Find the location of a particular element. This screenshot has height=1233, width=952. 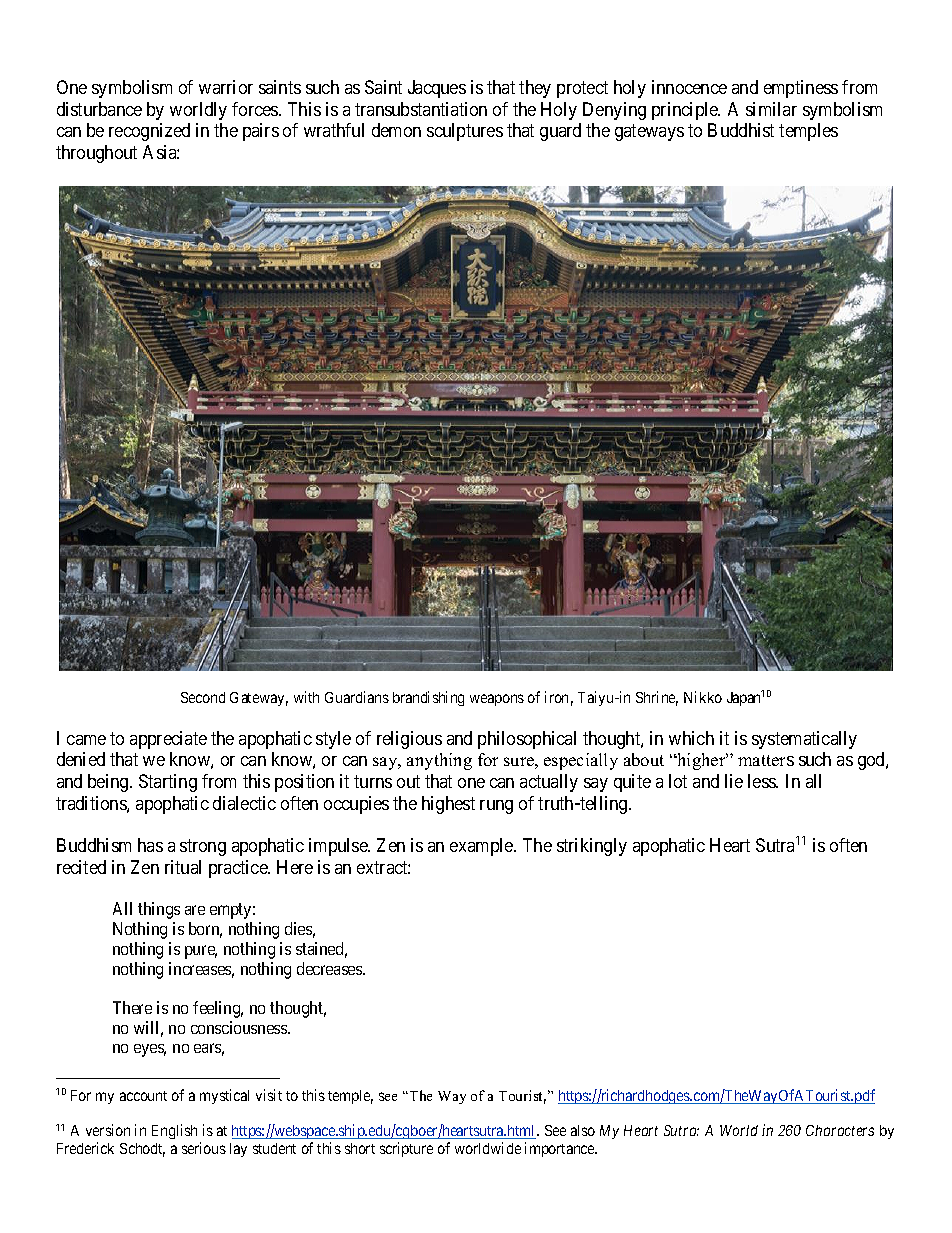

less is located at coordinates (762, 781).
